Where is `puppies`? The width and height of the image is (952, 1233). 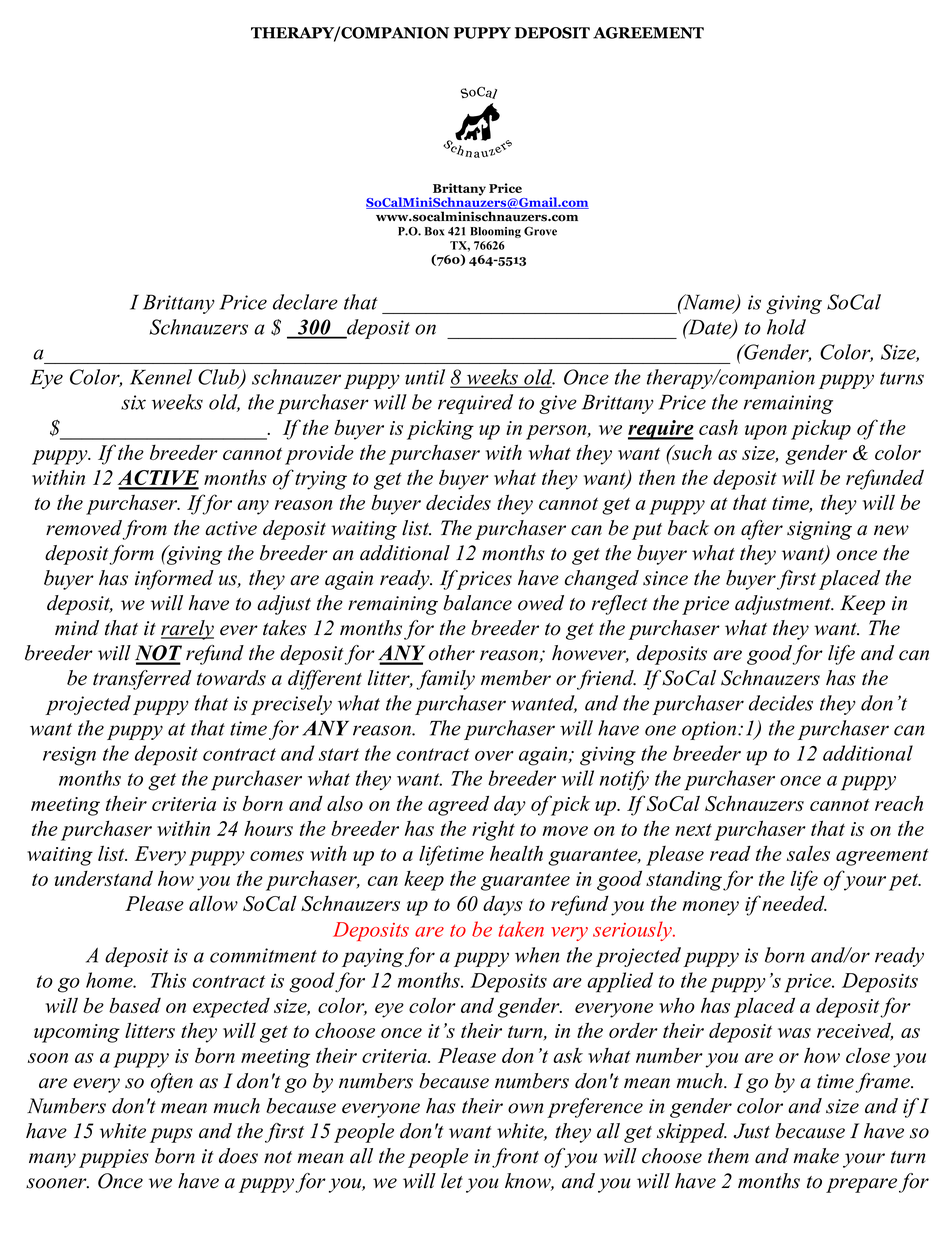 puppies is located at coordinates (114, 1158).
